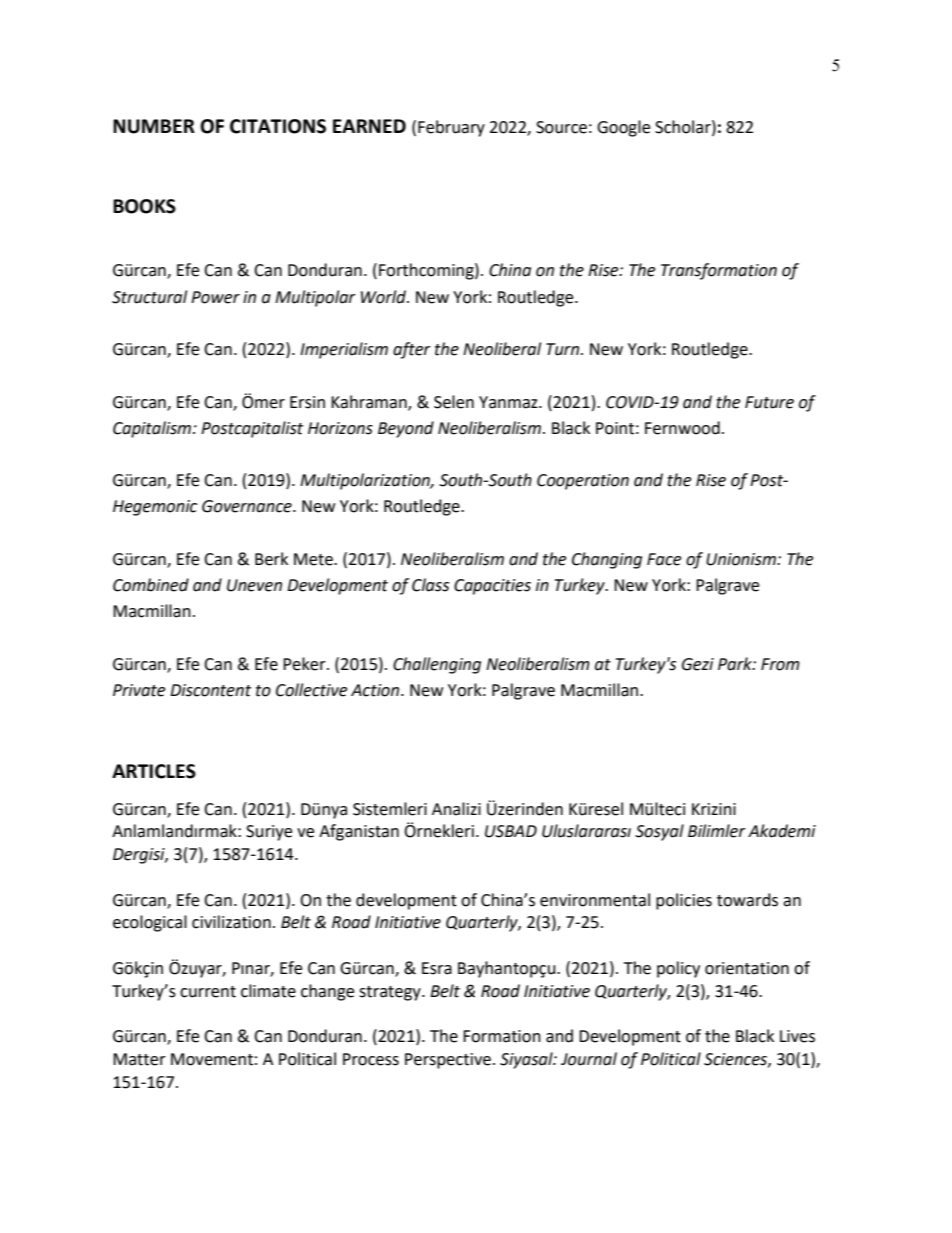  I want to click on Lives, so click(797, 1036).
